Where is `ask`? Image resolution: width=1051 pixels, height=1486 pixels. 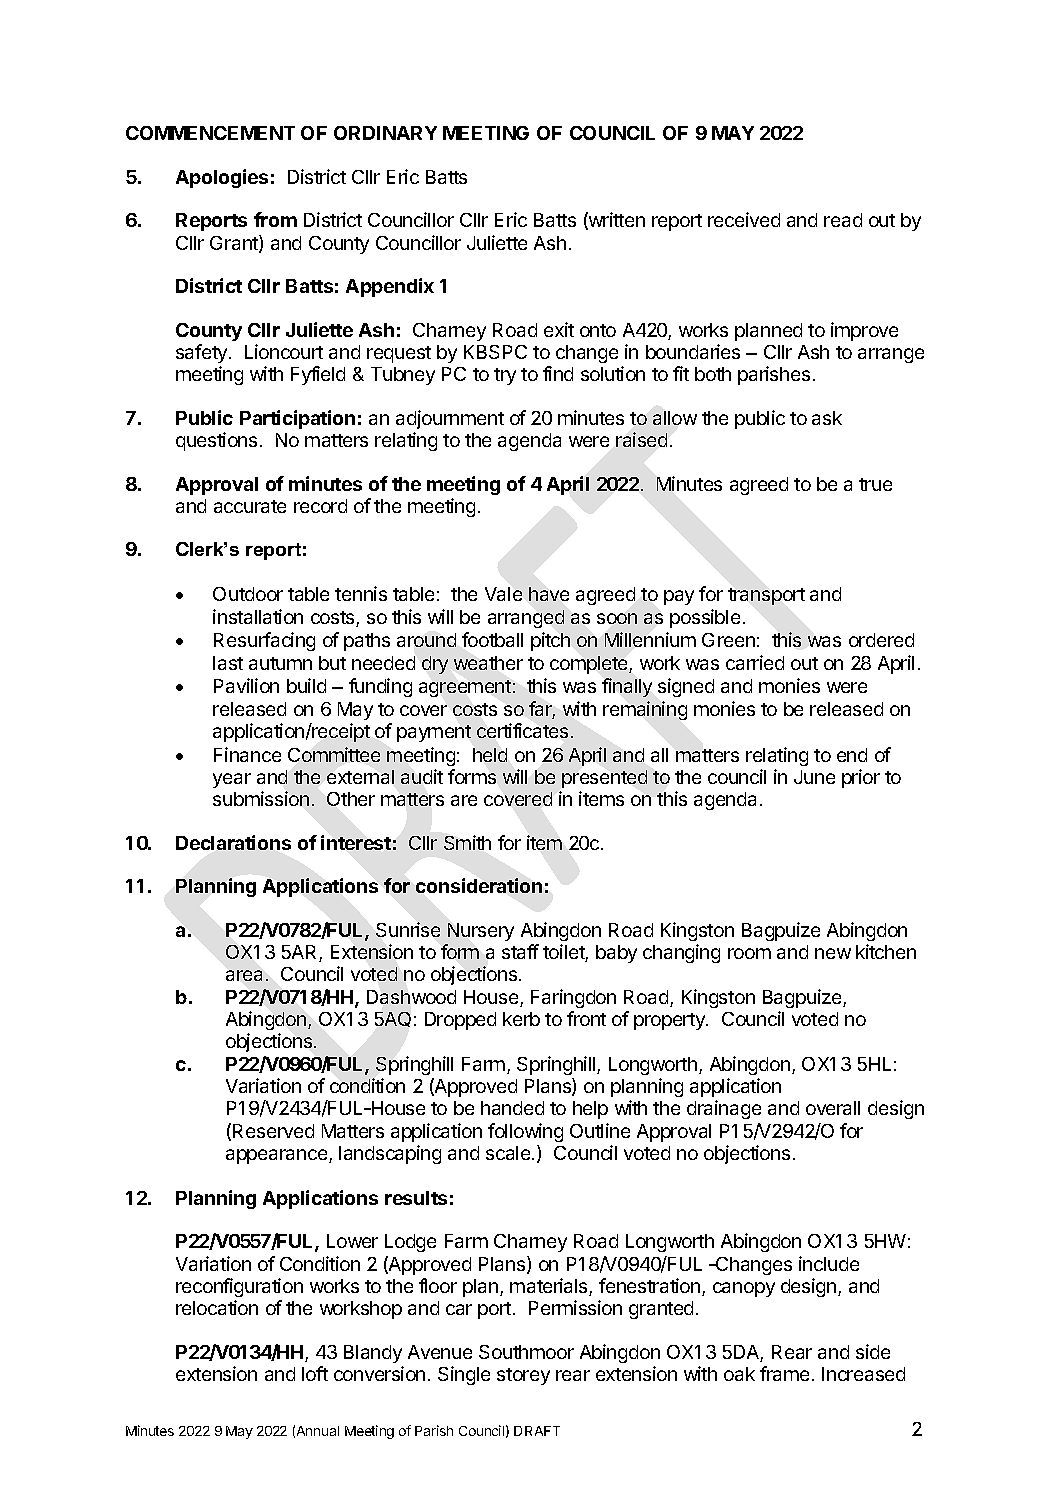
ask is located at coordinates (827, 418).
